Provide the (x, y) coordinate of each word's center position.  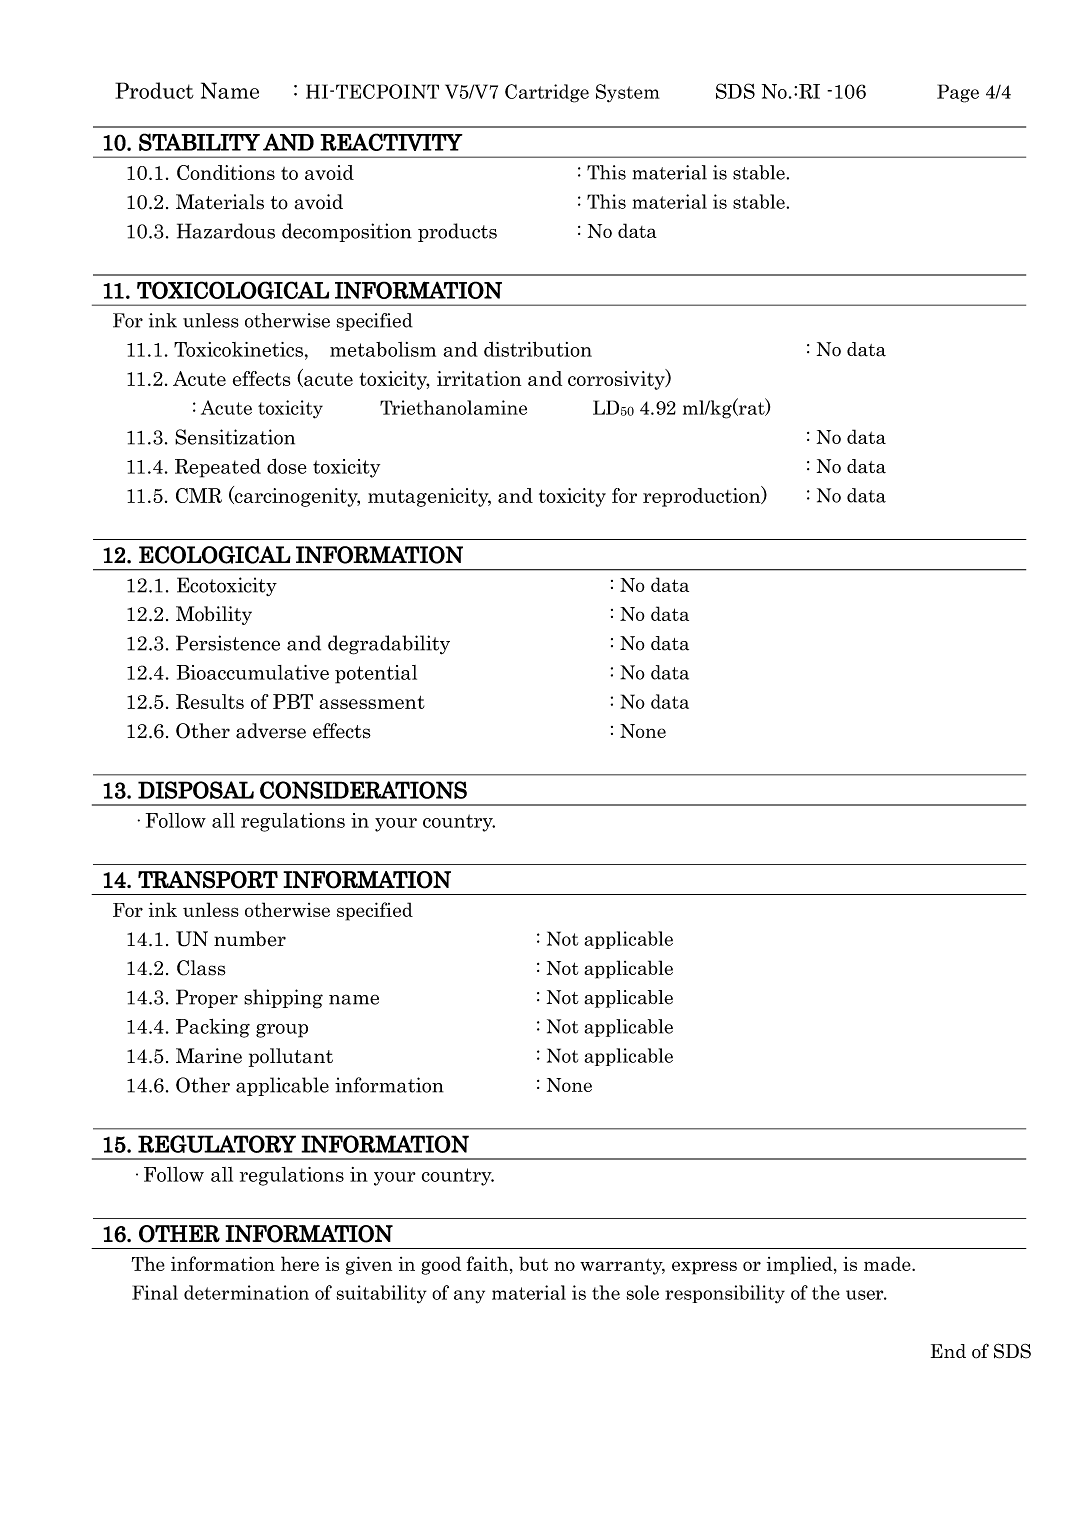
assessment (372, 702)
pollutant (291, 1057)
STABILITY (199, 142)
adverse (271, 731)
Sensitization (235, 437)
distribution (538, 349)
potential (376, 674)
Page (958, 93)
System (628, 93)
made (888, 1263)
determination (246, 1292)
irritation (479, 378)
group (282, 1031)
